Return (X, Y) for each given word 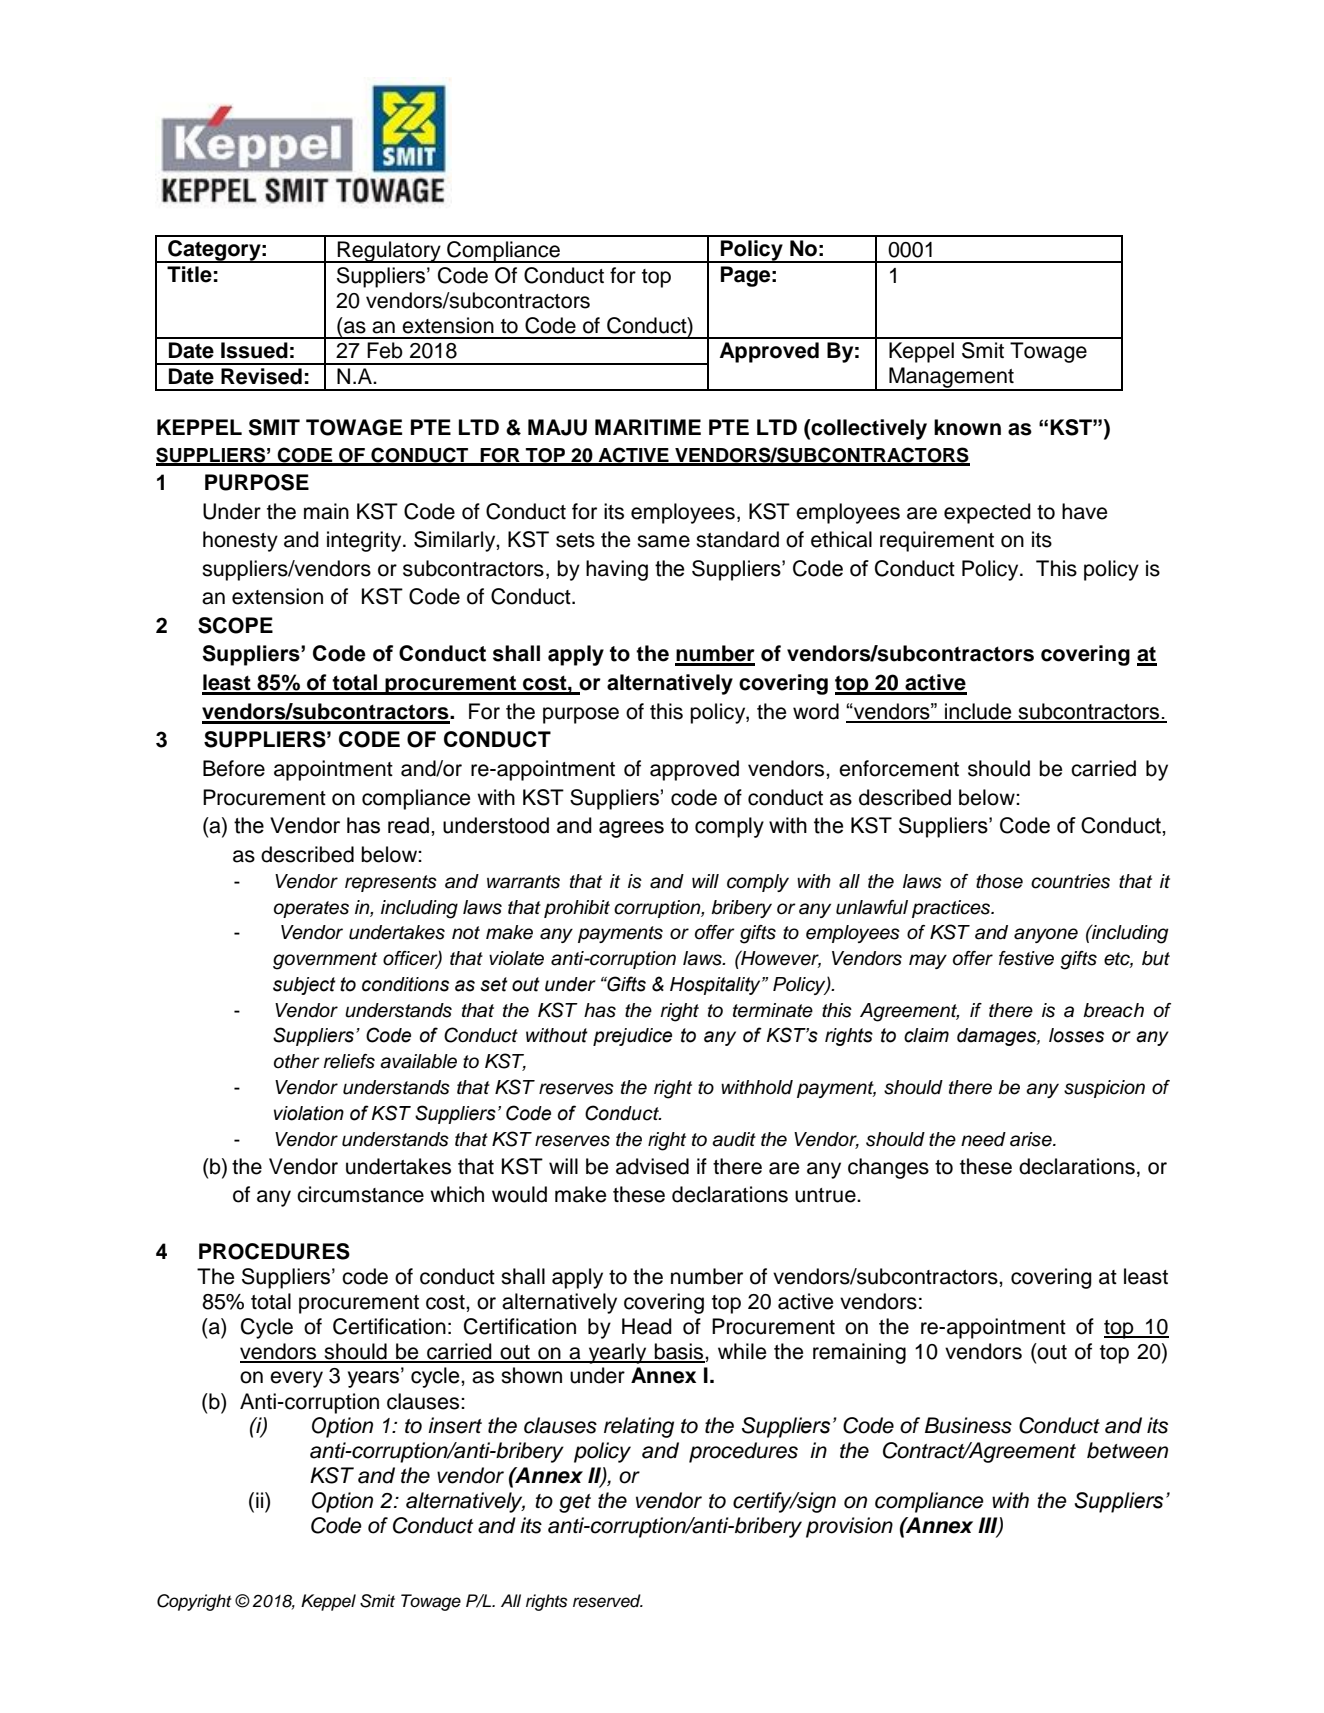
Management (951, 379)
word (816, 711)
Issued (254, 350)
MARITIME (648, 427)
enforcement (899, 768)
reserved (608, 1601)
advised (652, 1166)
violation (309, 1113)
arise (1032, 1139)
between (1127, 1450)
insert (455, 1425)
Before (234, 768)
